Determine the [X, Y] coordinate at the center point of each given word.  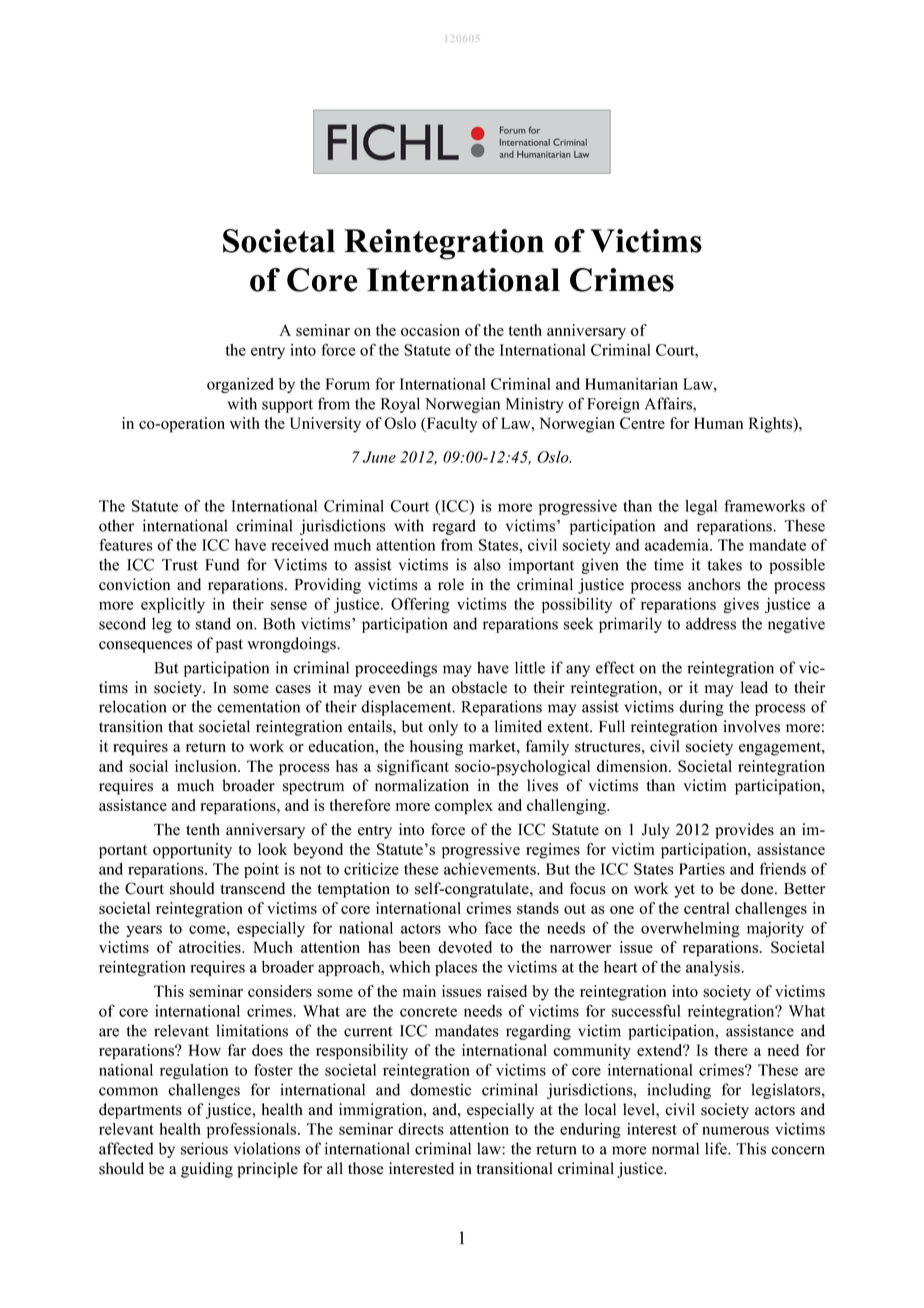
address [711, 623]
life [717, 1148]
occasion [430, 330]
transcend [253, 888]
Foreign [613, 405]
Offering [420, 605]
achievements [491, 869]
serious [204, 1148]
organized [240, 385]
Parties [702, 869]
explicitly [173, 605]
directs [421, 1129]
